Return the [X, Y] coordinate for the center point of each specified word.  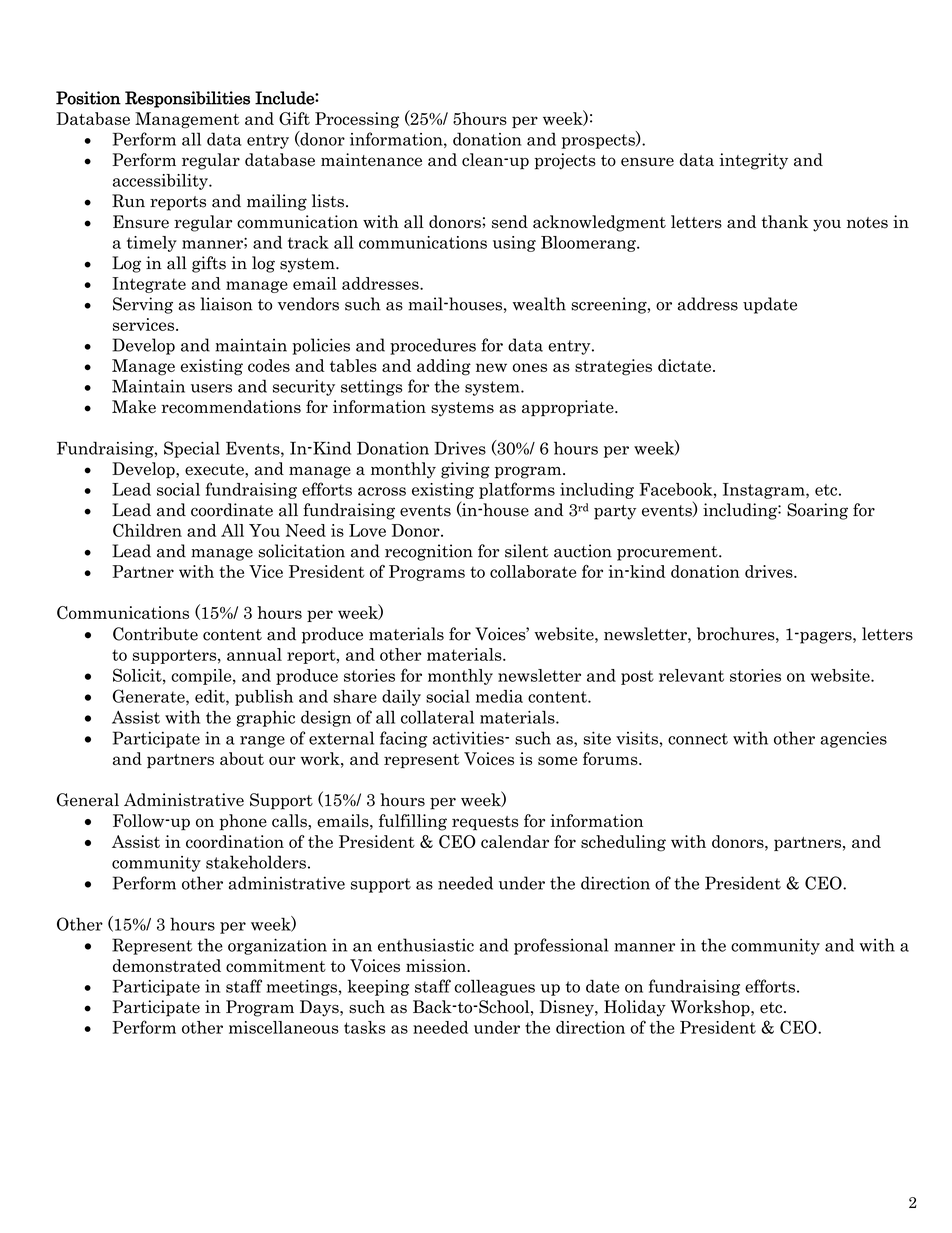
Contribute [155, 634]
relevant [691, 675]
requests [485, 823]
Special [192, 449]
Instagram [765, 491]
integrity [753, 161]
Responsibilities [187, 99]
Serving [143, 305]
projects [565, 161]
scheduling [623, 843]
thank [785, 222]
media [499, 696]
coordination [235, 841]
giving [465, 470]
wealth [539, 304]
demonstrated [167, 965]
